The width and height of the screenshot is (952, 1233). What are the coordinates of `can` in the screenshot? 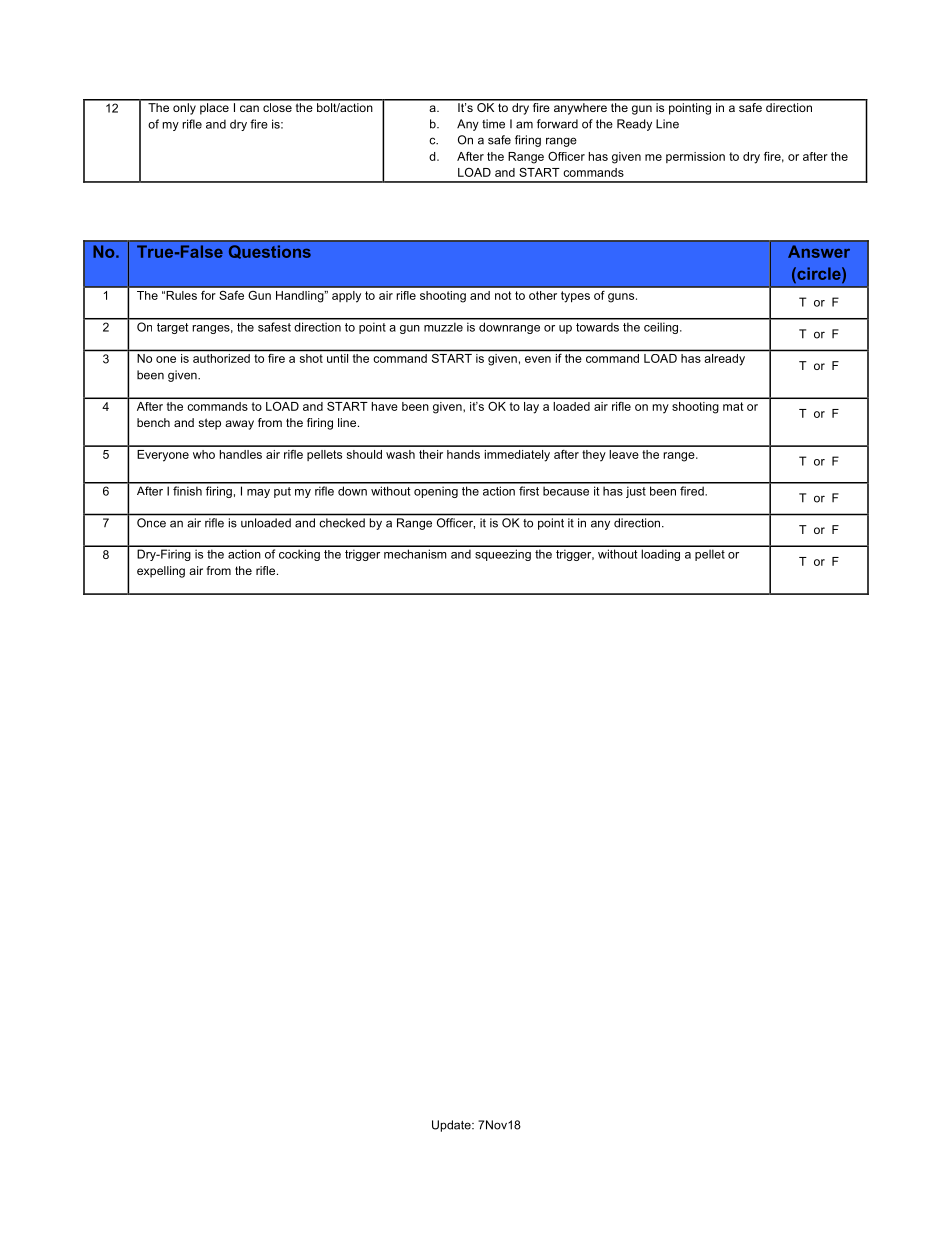 It's located at (249, 108).
